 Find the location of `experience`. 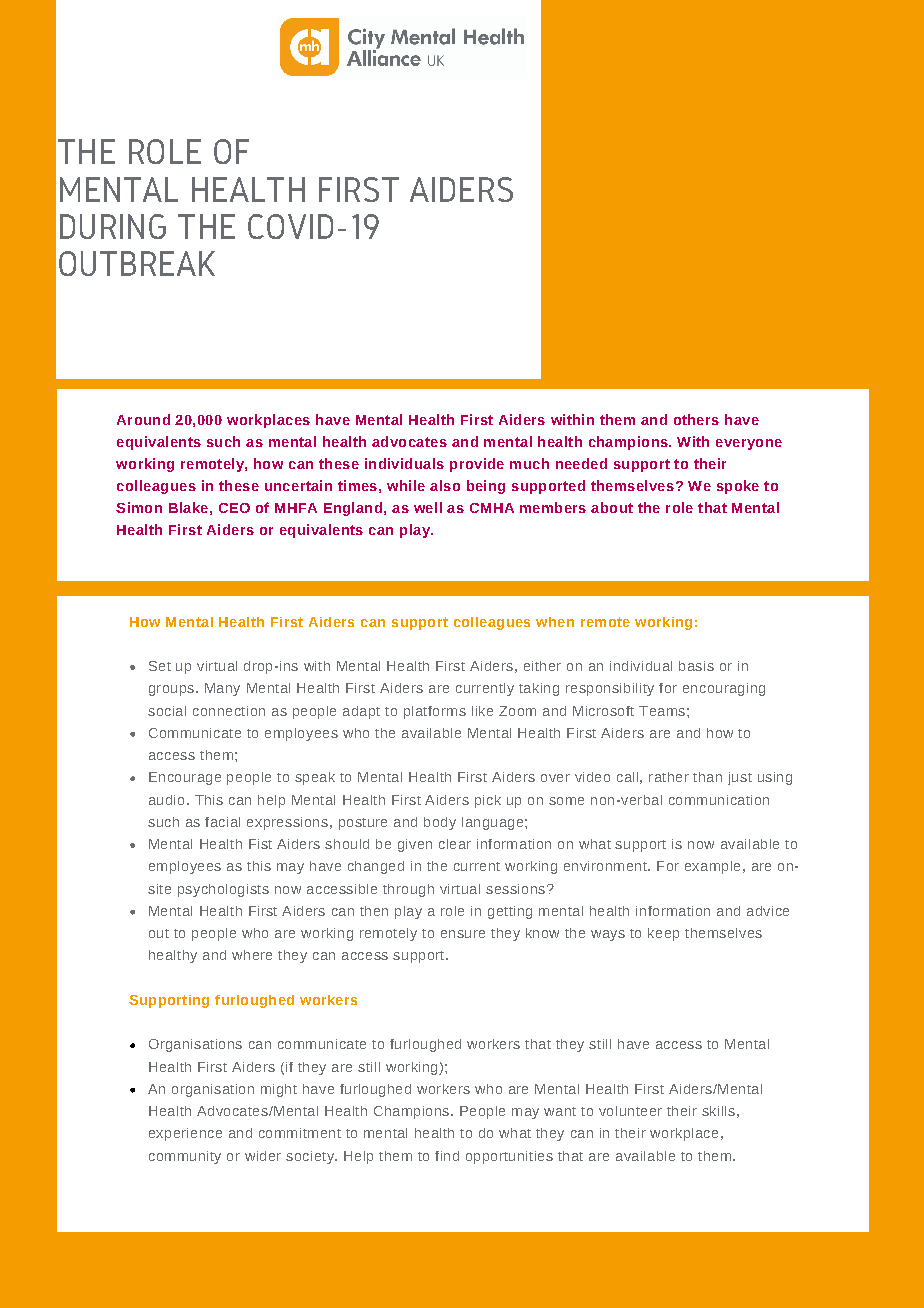

experience is located at coordinates (185, 1134).
